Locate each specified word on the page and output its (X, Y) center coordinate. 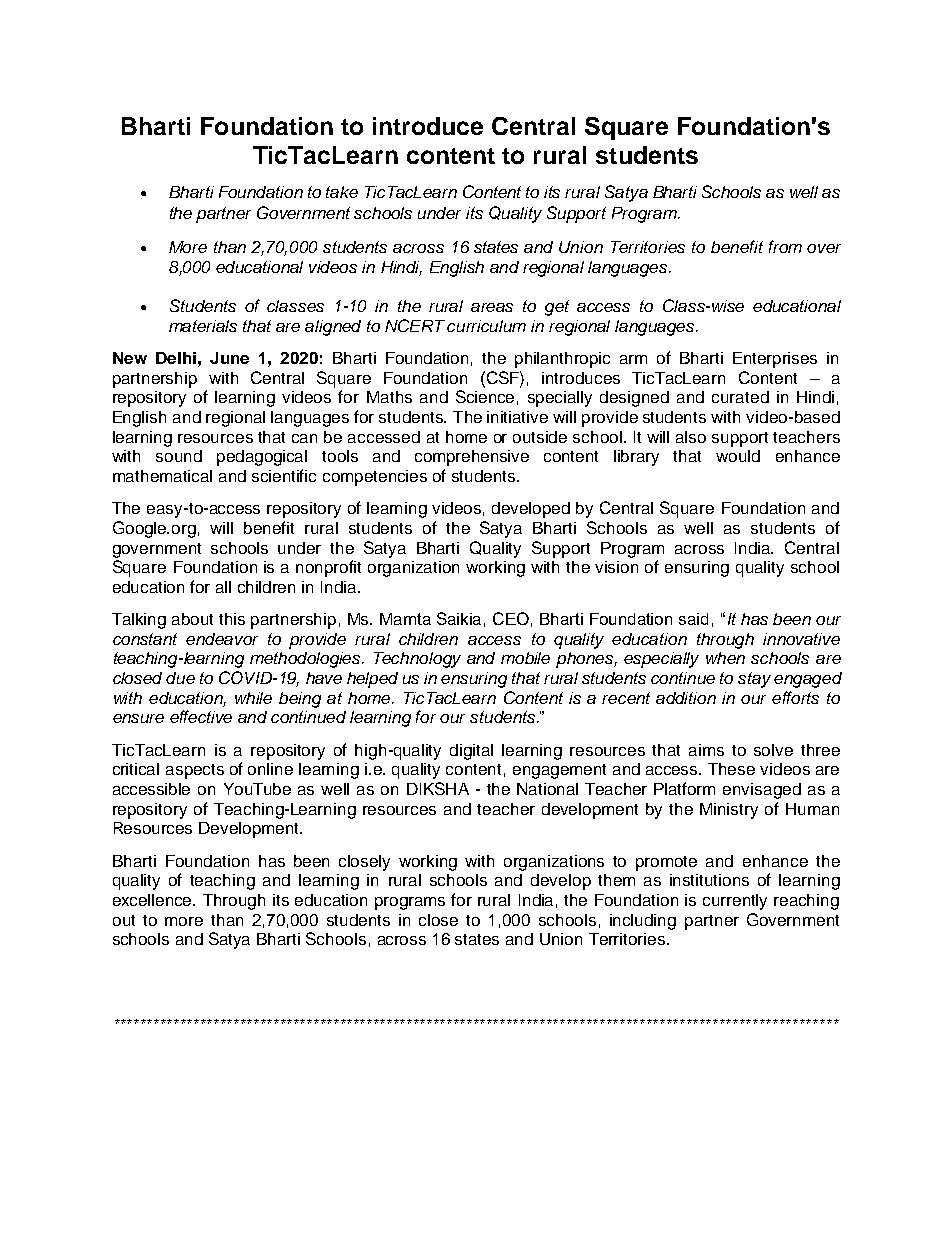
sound (179, 456)
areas (492, 307)
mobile (525, 658)
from (785, 246)
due (180, 678)
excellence (154, 900)
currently (735, 902)
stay (754, 680)
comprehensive (472, 458)
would (738, 456)
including (643, 922)
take (342, 192)
